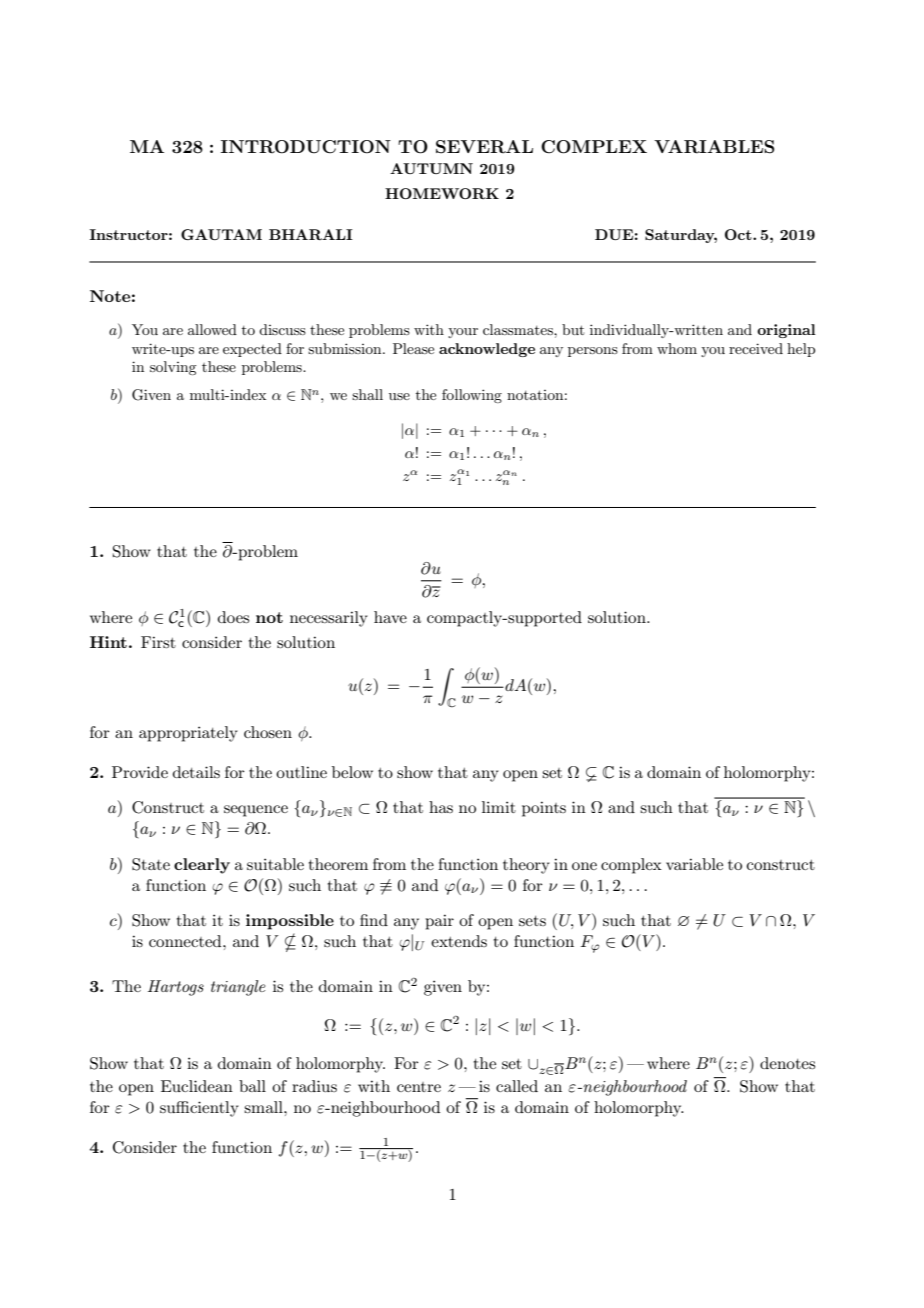  Describe the element at coordinates (431, 168) in the screenshot. I see `AUTUMN` at that location.
